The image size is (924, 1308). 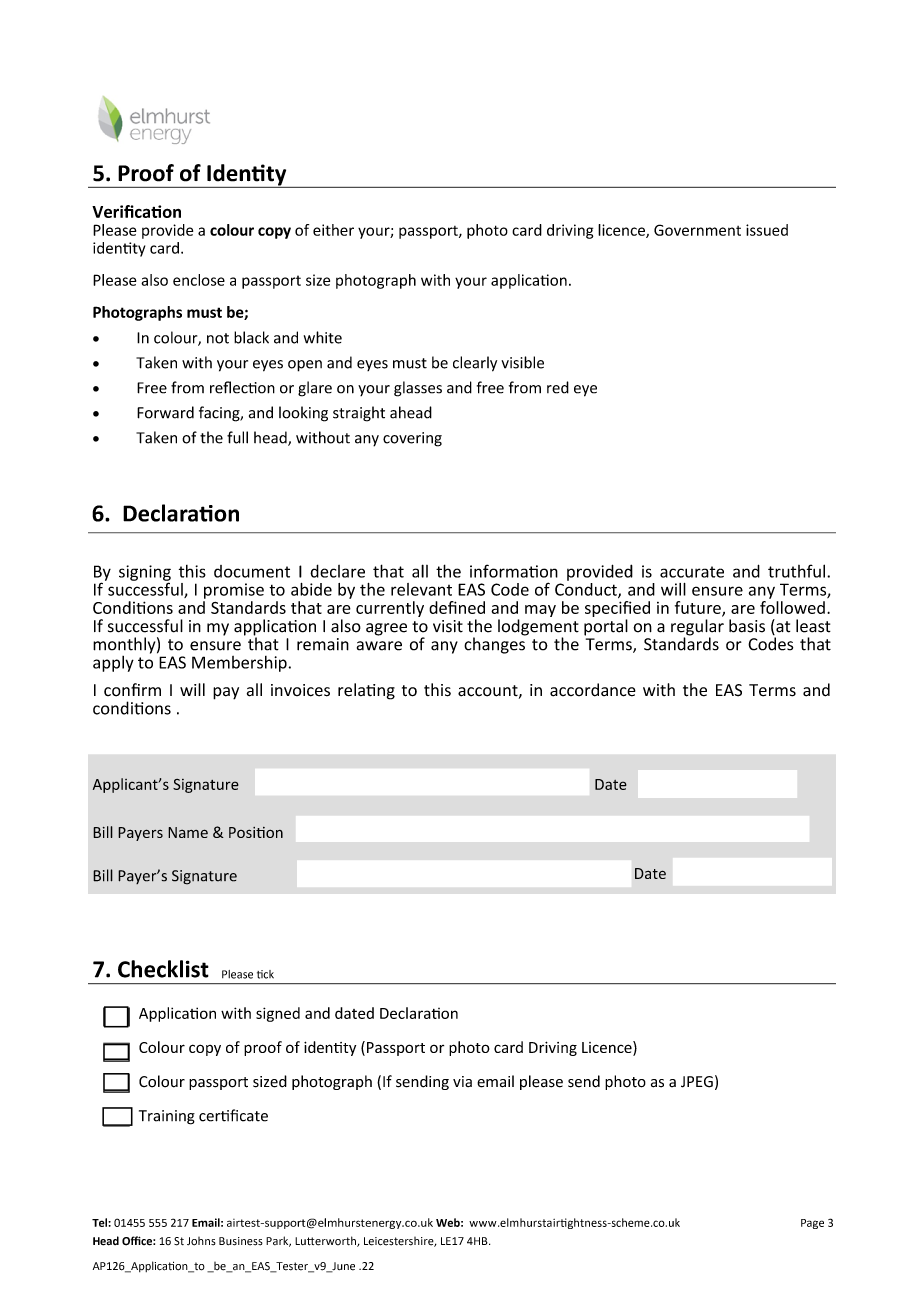 I want to click on accurate, so click(x=692, y=572).
